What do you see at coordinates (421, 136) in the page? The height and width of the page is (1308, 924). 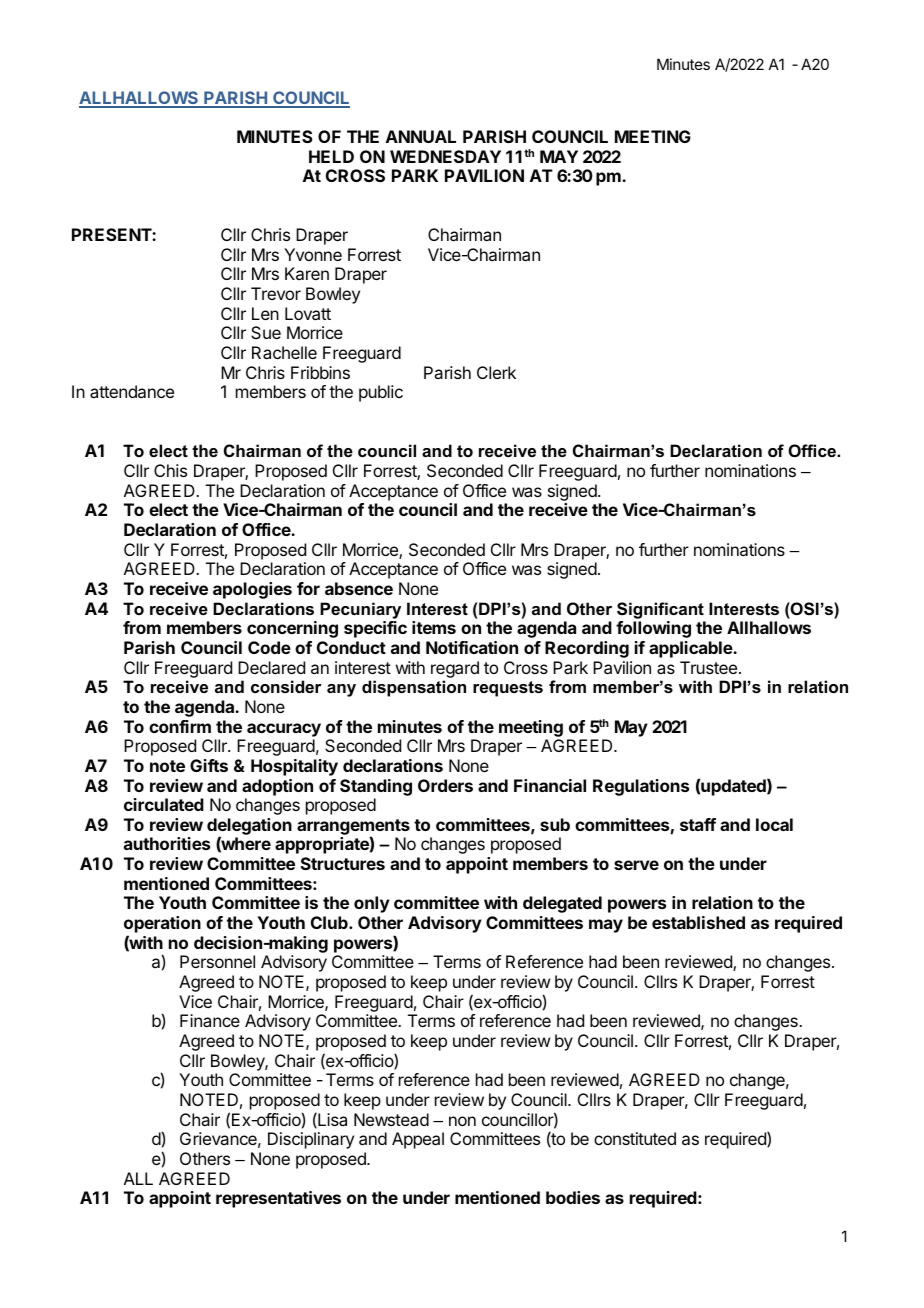 I see `ANNUAL` at bounding box center [421, 136].
